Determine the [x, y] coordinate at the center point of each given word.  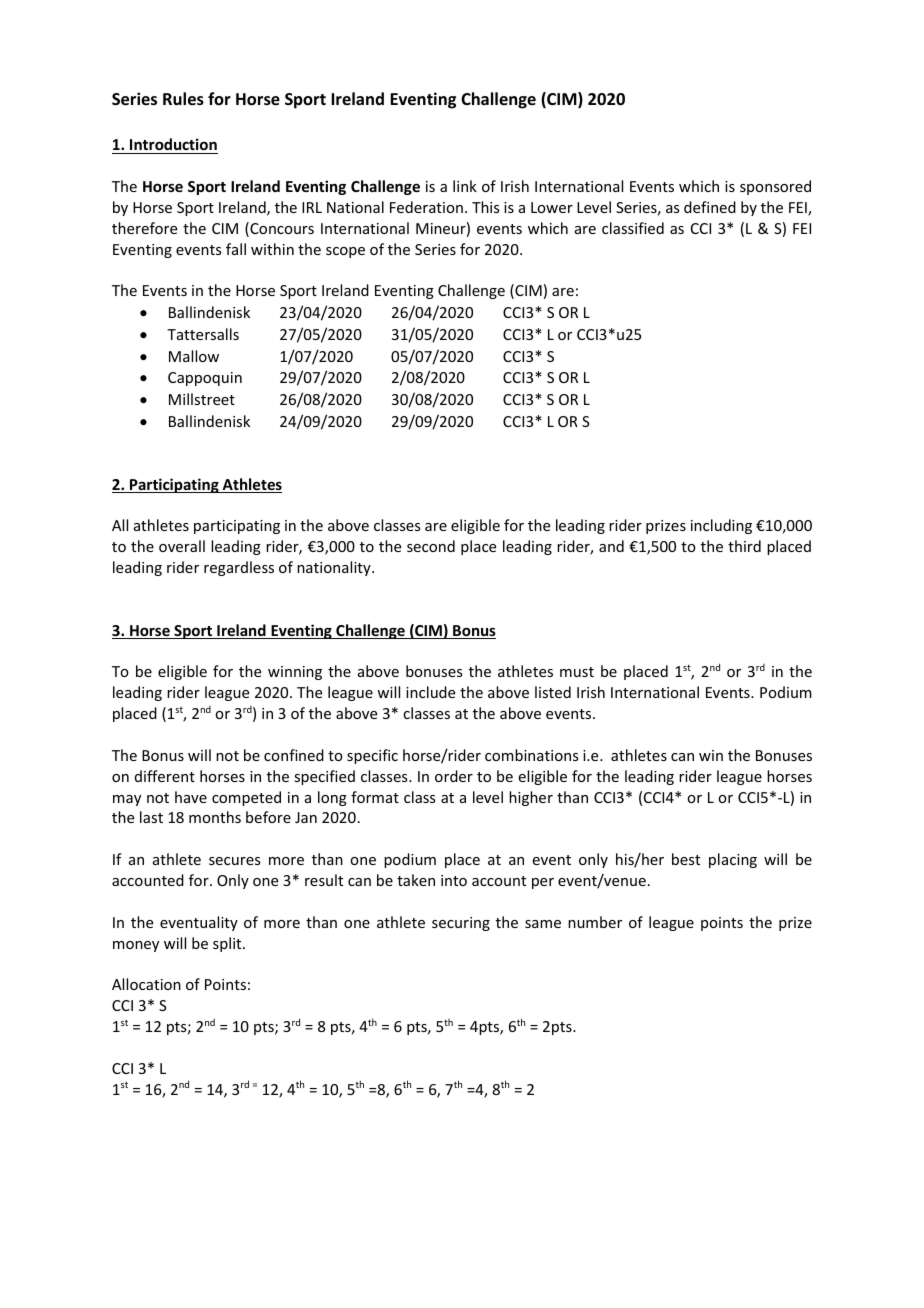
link [465, 186]
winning [295, 673]
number [595, 922]
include [430, 692]
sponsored [775, 187]
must [577, 672]
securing [461, 924]
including [721, 526]
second [431, 546]
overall [182, 546]
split [228, 944]
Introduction [173, 144]
